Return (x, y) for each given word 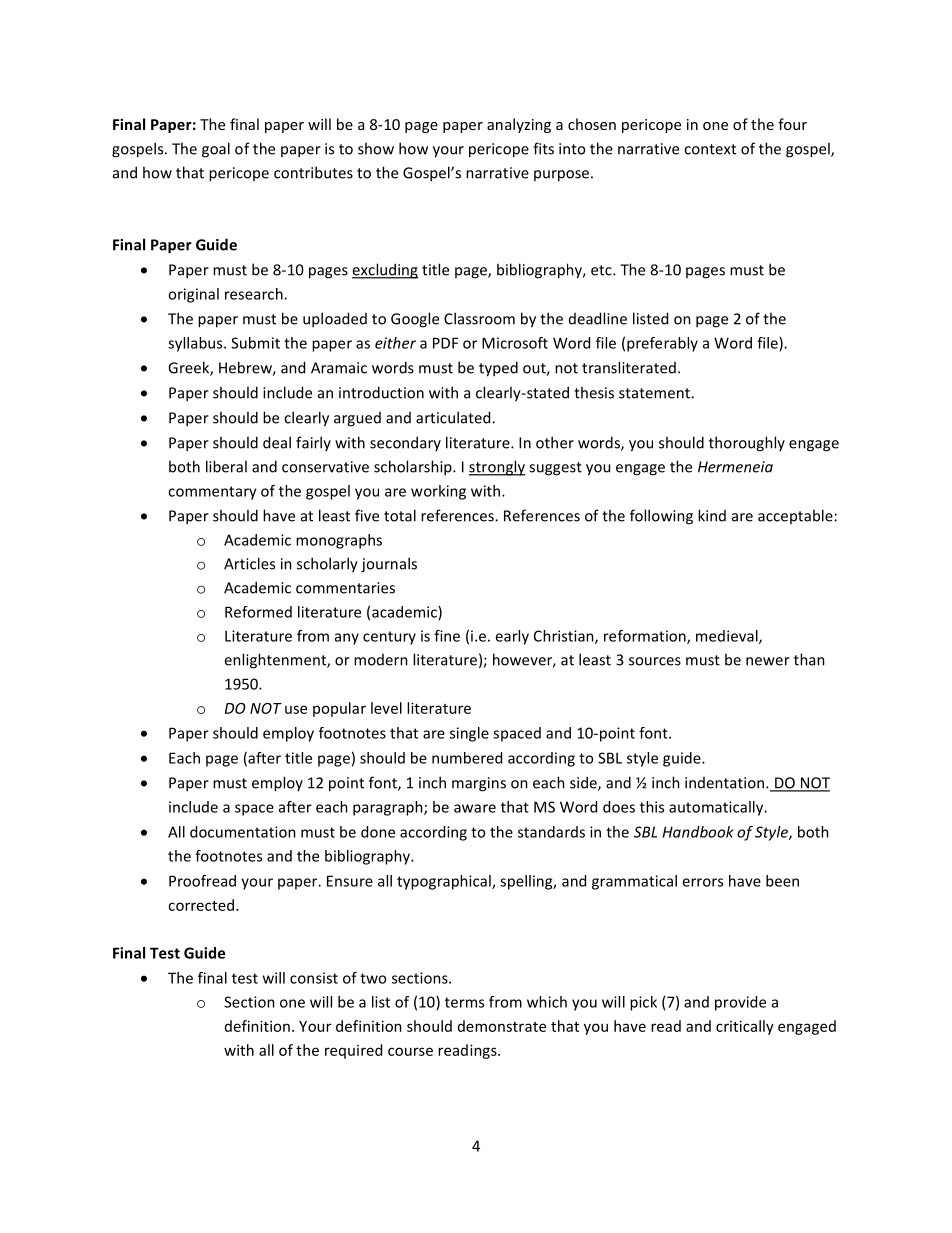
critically (745, 1027)
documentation (243, 832)
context (710, 149)
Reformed (258, 612)
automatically (717, 808)
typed (498, 369)
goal (216, 150)
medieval (728, 637)
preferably (662, 344)
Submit (255, 343)
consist (314, 978)
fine (447, 636)
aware (475, 808)
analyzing (519, 125)
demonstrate (502, 1026)
